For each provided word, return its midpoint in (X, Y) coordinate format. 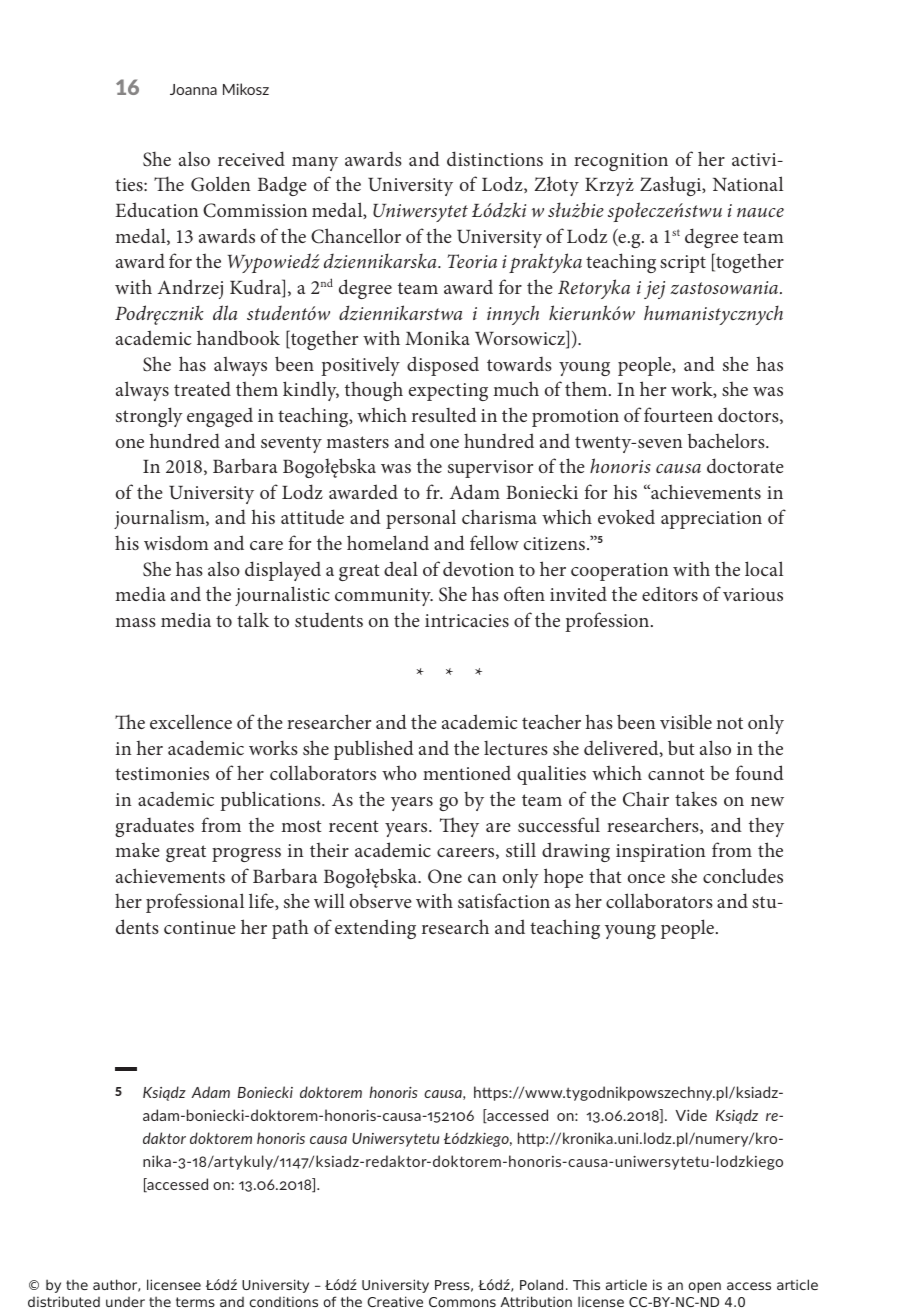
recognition (621, 162)
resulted (444, 414)
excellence (191, 721)
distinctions (495, 158)
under (125, 1302)
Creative (395, 1301)
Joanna (193, 89)
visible (686, 721)
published (374, 750)
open (704, 1287)
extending (375, 929)
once (646, 878)
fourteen (678, 414)
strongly (149, 417)
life (262, 901)
